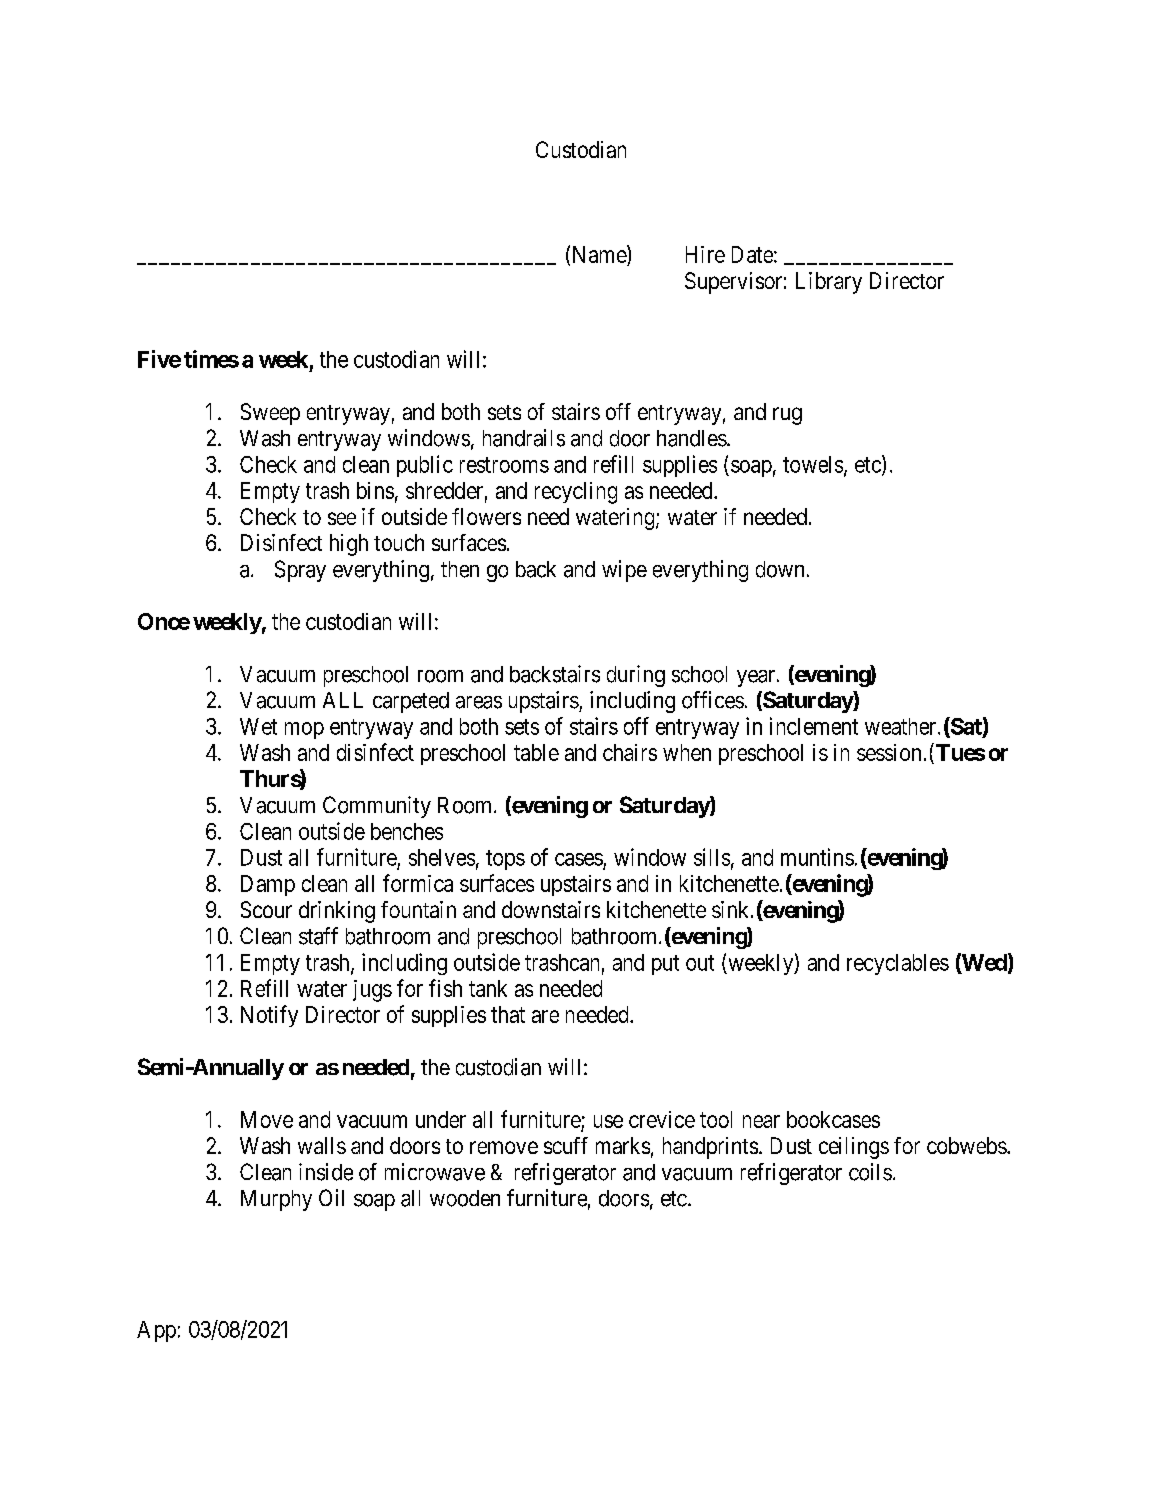 This screenshot has height=1504, width=1162. What do you see at coordinates (870, 1172) in the screenshot?
I see `coils` at bounding box center [870, 1172].
